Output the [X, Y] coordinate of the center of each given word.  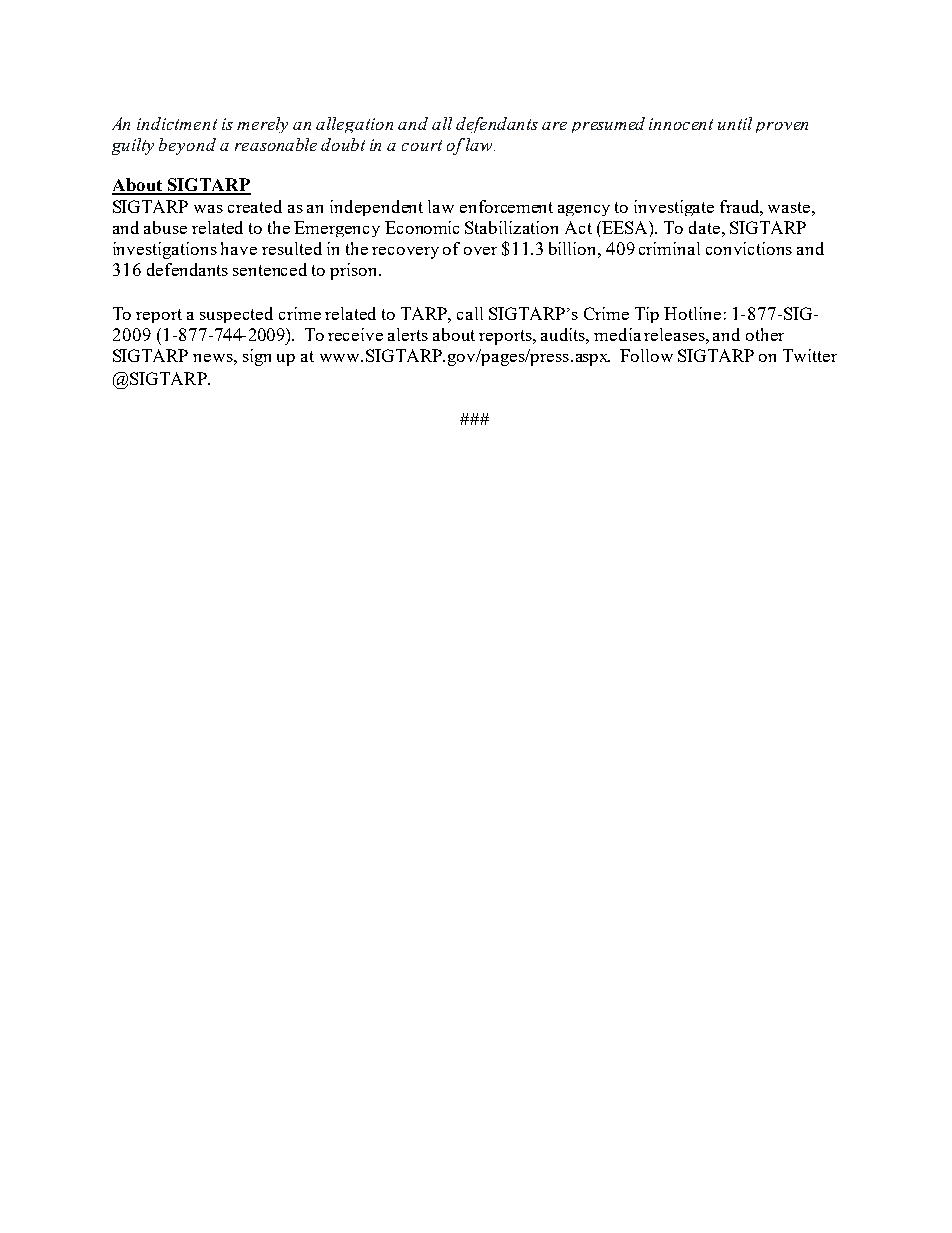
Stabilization [511, 227]
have [239, 248]
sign [257, 357]
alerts [408, 334]
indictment [177, 123]
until [735, 123]
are [554, 126]
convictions [749, 248]
